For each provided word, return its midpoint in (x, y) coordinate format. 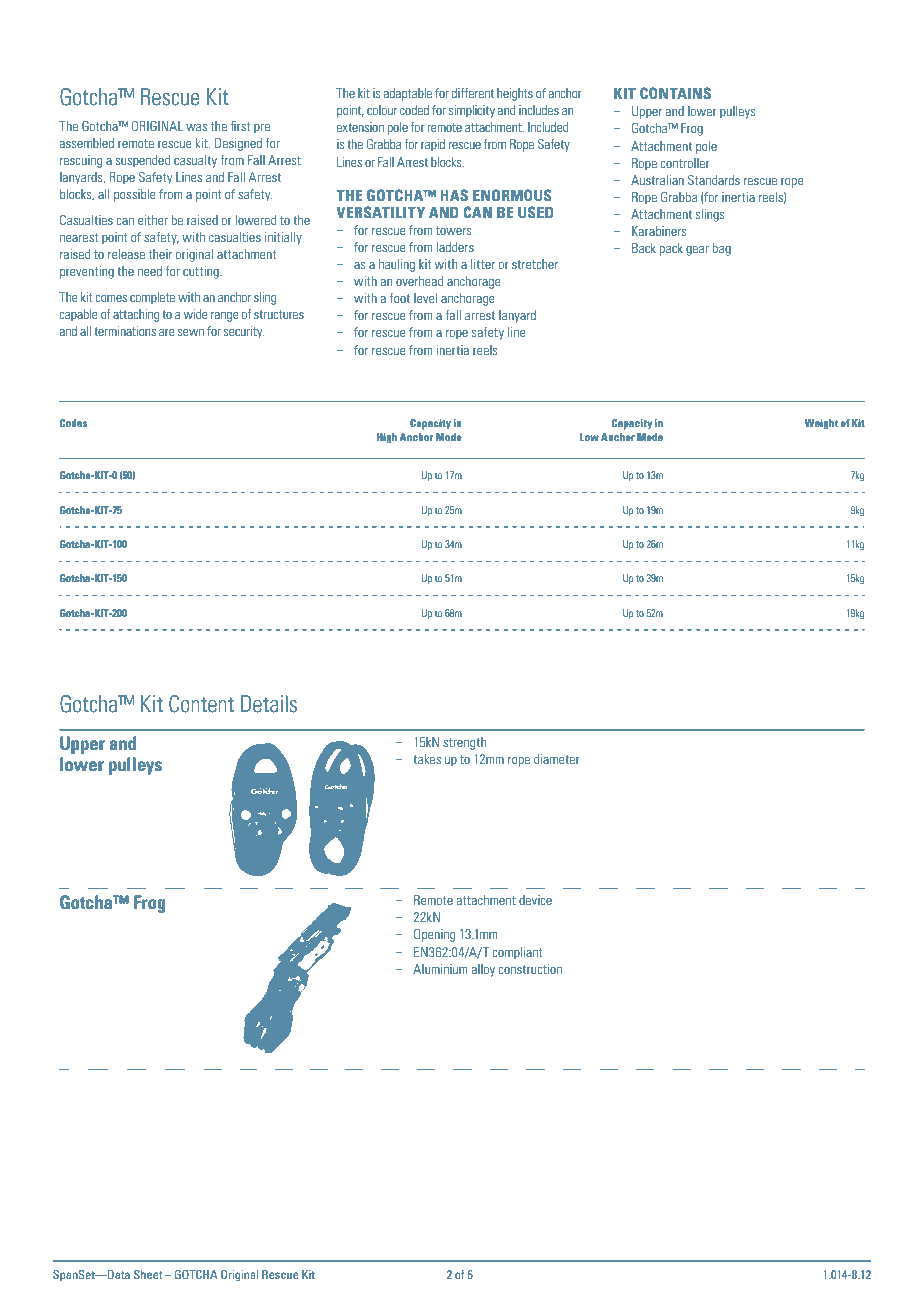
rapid (433, 145)
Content (201, 704)
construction (530, 969)
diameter (557, 759)
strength (464, 743)
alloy (483, 970)
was (196, 127)
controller (685, 163)
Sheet (148, 1274)
